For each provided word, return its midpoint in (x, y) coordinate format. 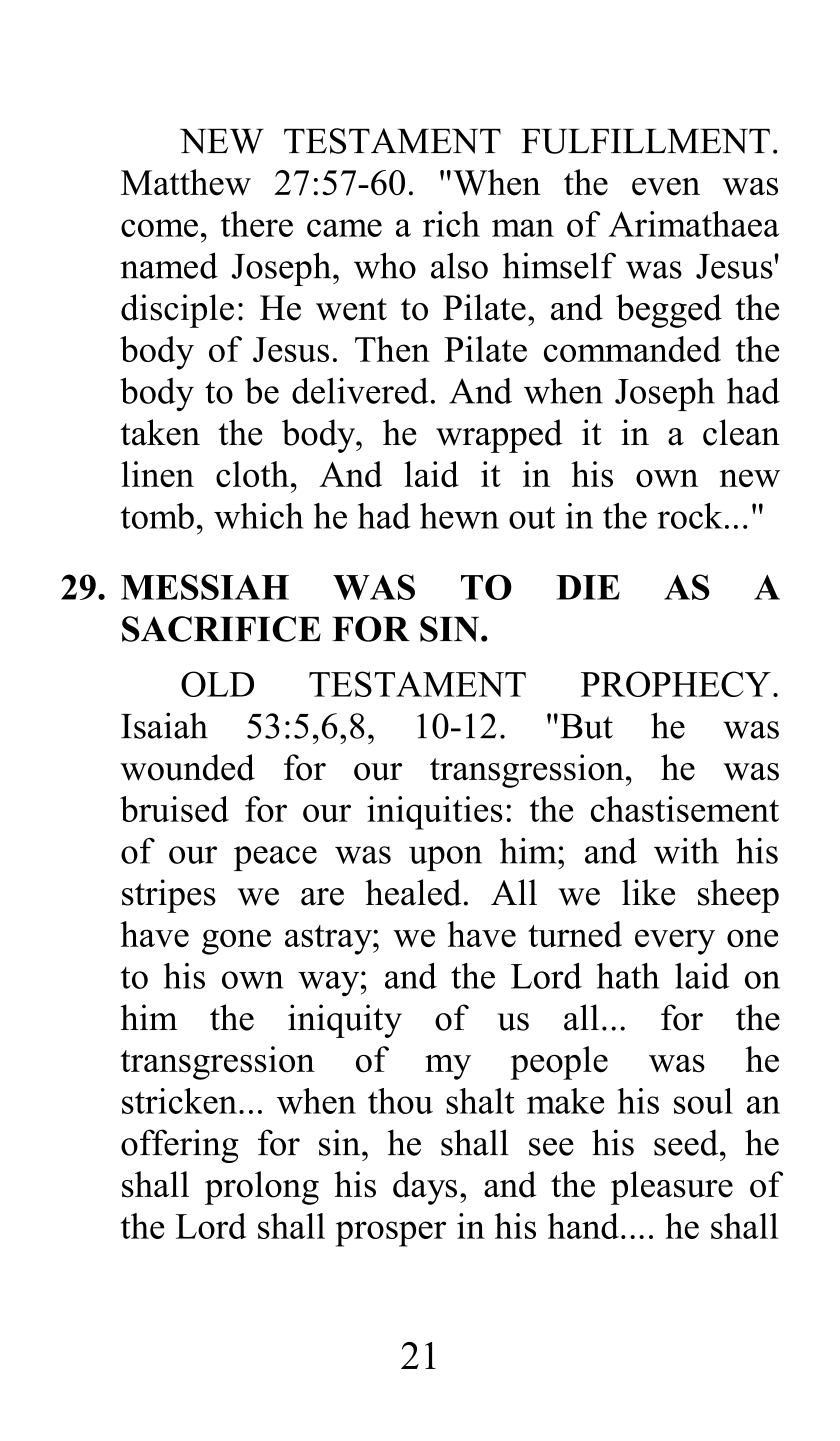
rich (451, 224)
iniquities (435, 813)
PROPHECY (676, 684)
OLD (217, 684)
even (666, 187)
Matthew (186, 182)
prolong (262, 1188)
